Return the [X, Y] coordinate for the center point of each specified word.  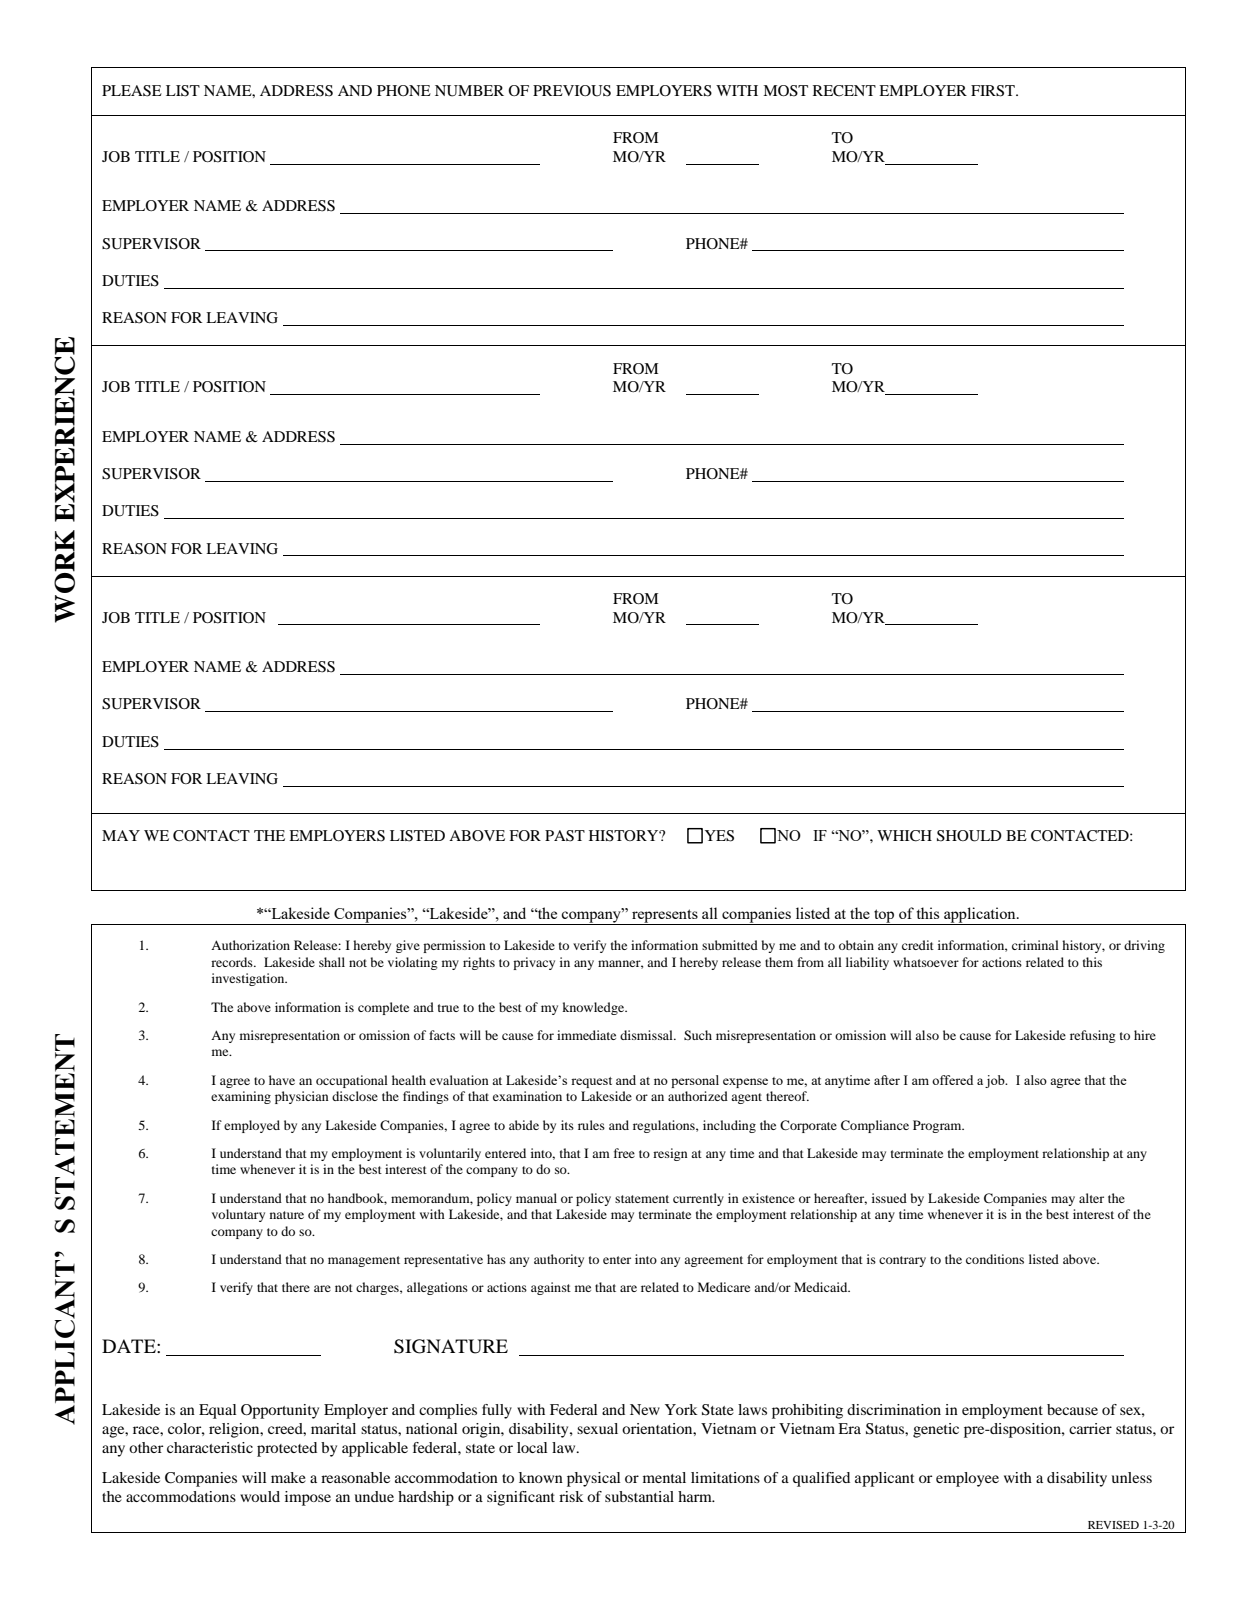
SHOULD [969, 836]
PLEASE [132, 91]
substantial [639, 1496]
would [260, 1496]
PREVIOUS [572, 91]
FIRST [994, 91]
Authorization [250, 945]
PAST [565, 836]
